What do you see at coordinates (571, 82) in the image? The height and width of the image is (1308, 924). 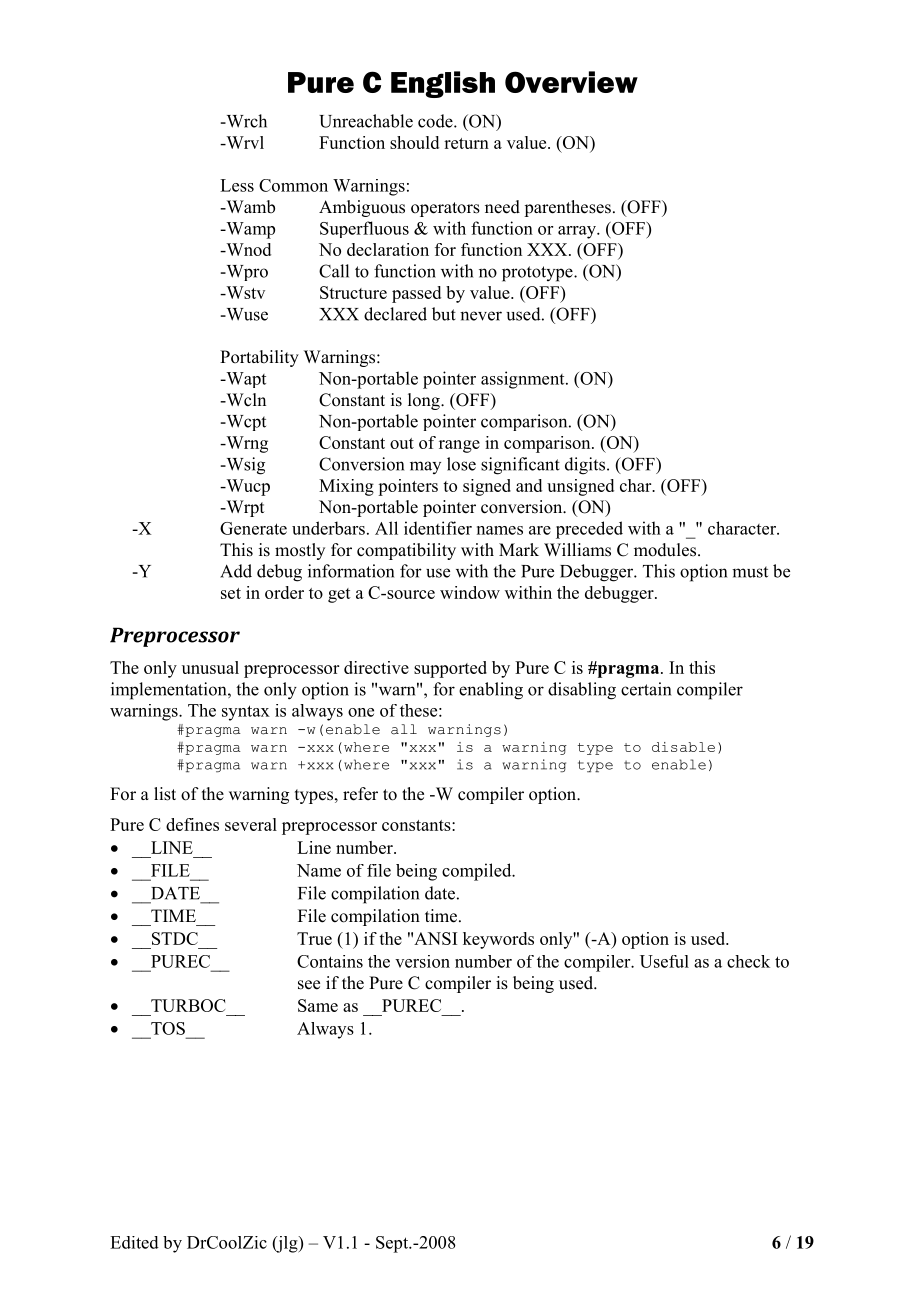 I see `Overview` at bounding box center [571, 82].
